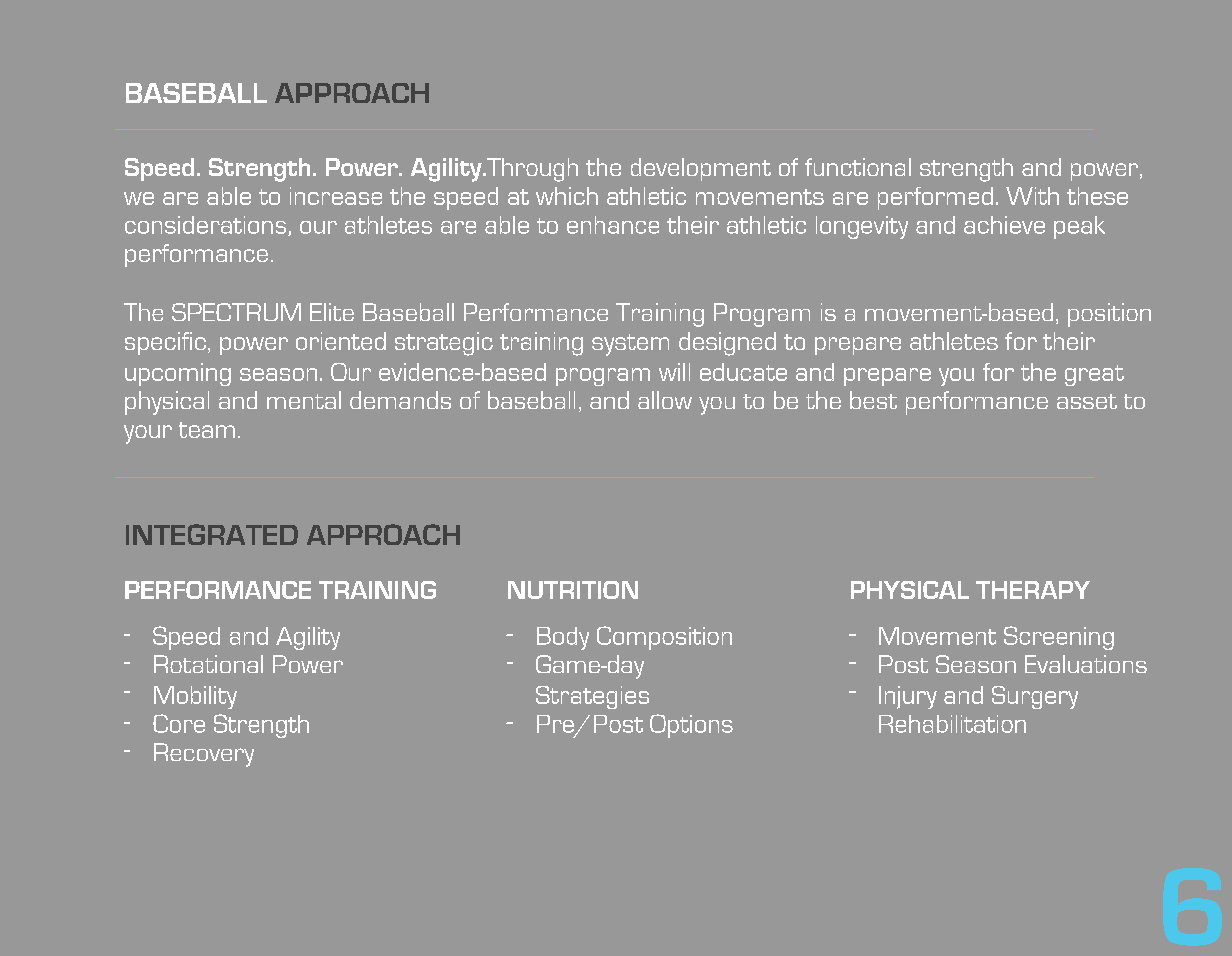 Image resolution: width=1232 pixels, height=956 pixels. I want to click on which, so click(567, 196).
